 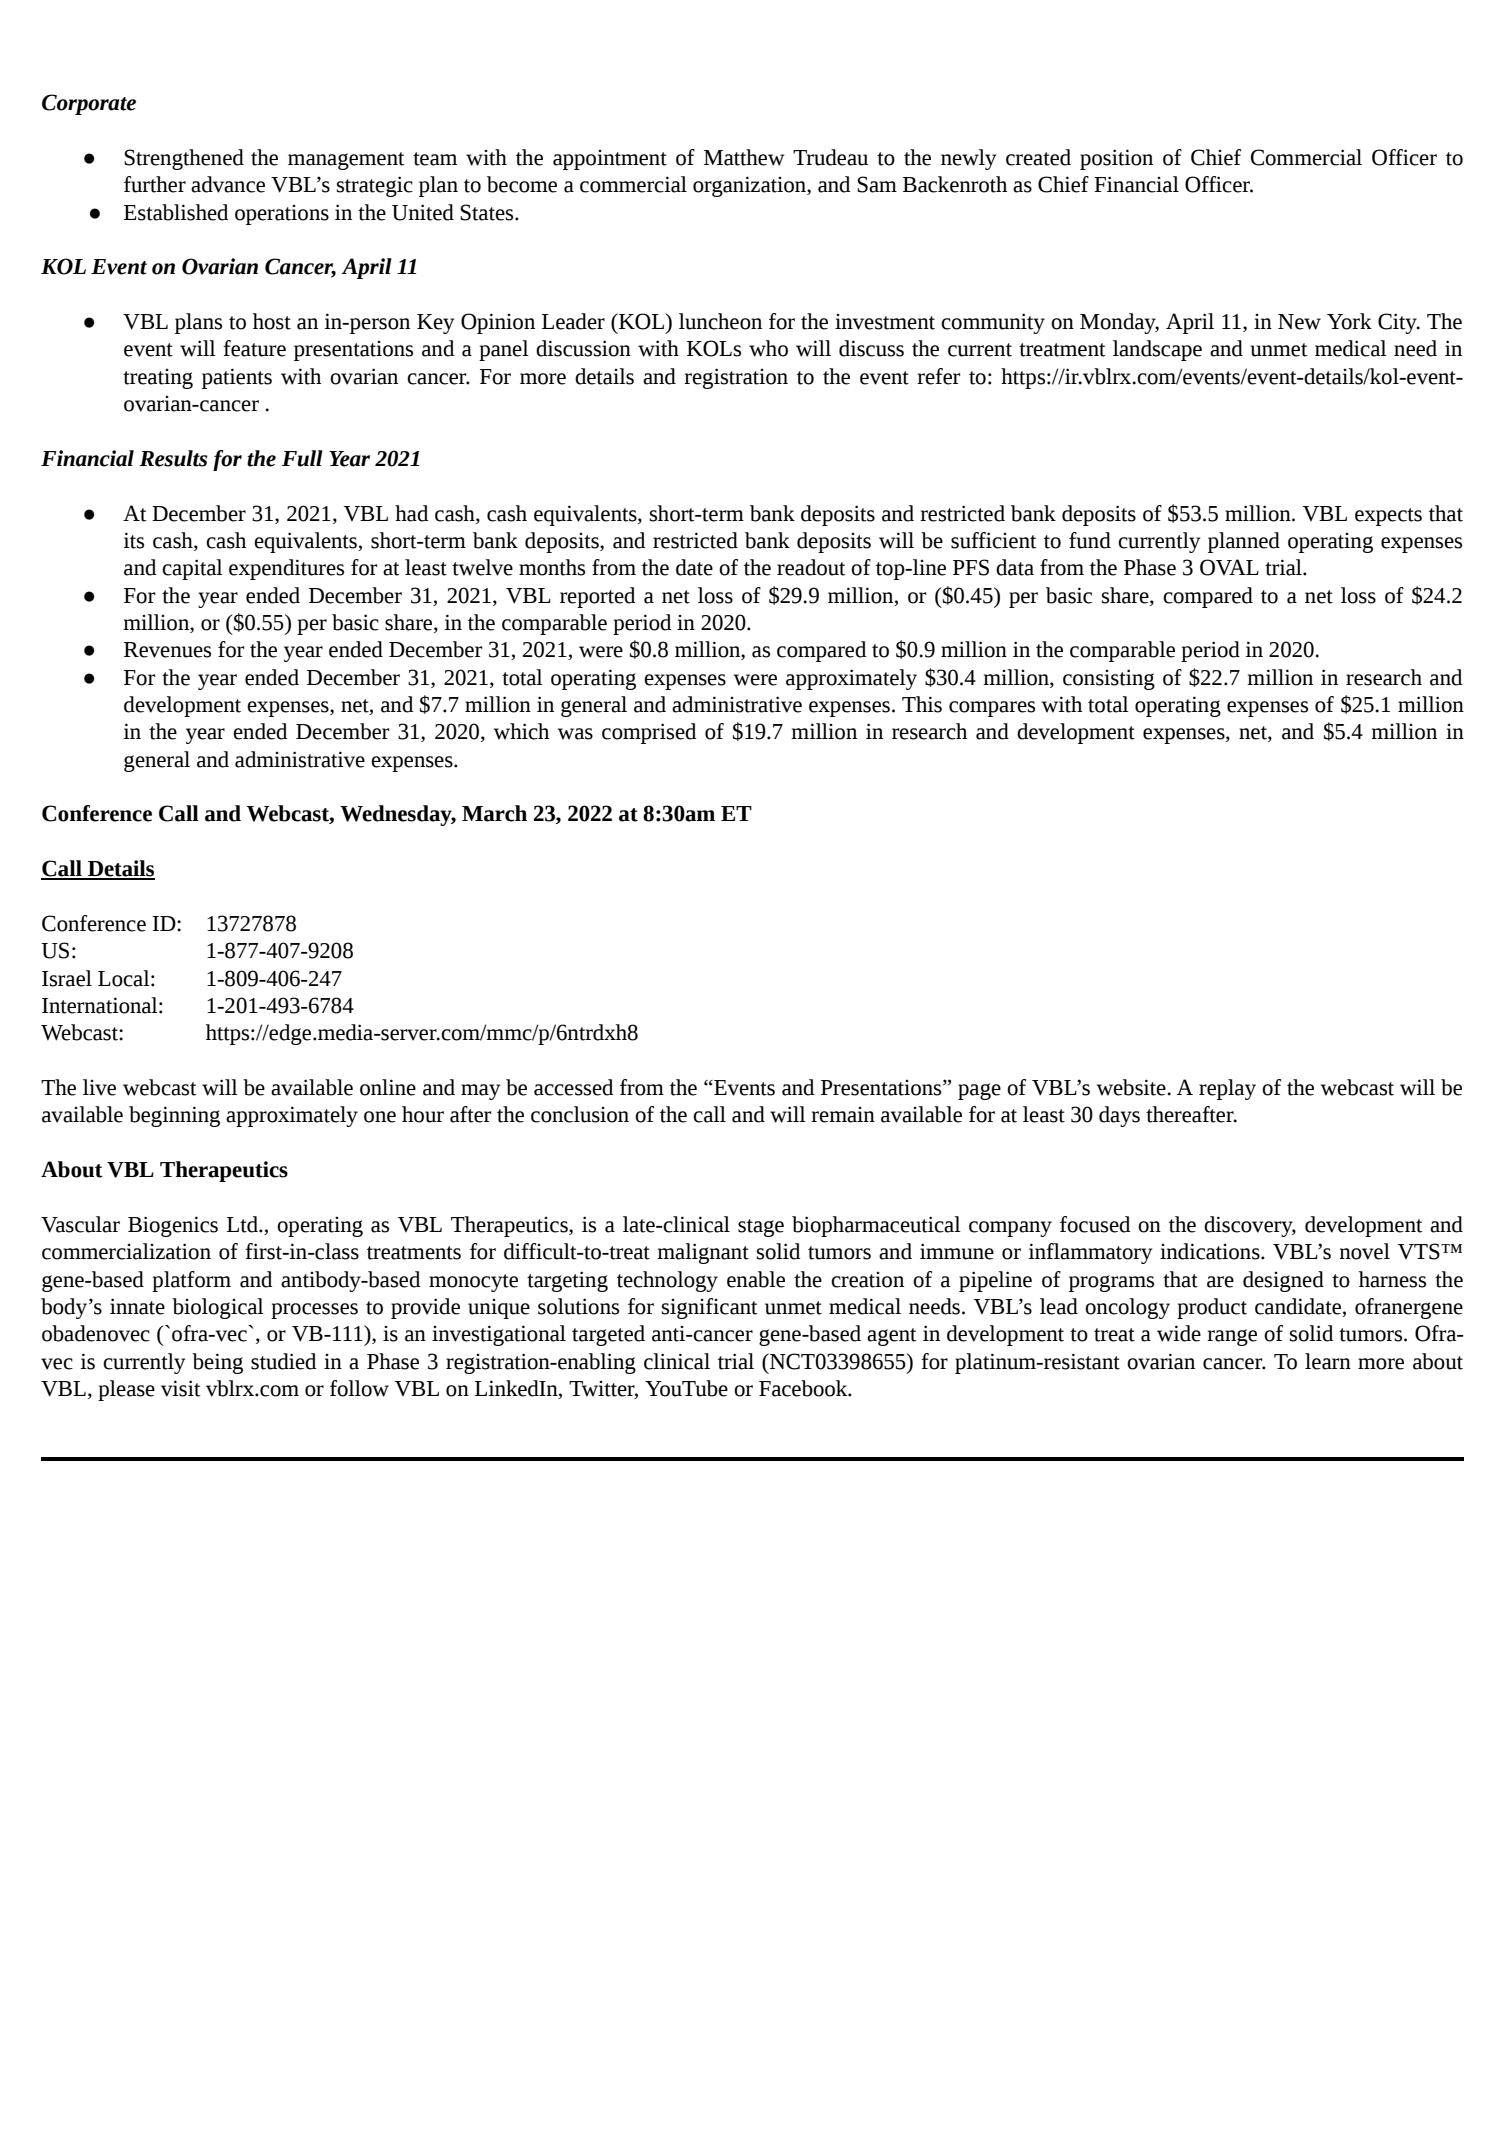 What do you see at coordinates (811, 567) in the page?
I see `readout` at bounding box center [811, 567].
